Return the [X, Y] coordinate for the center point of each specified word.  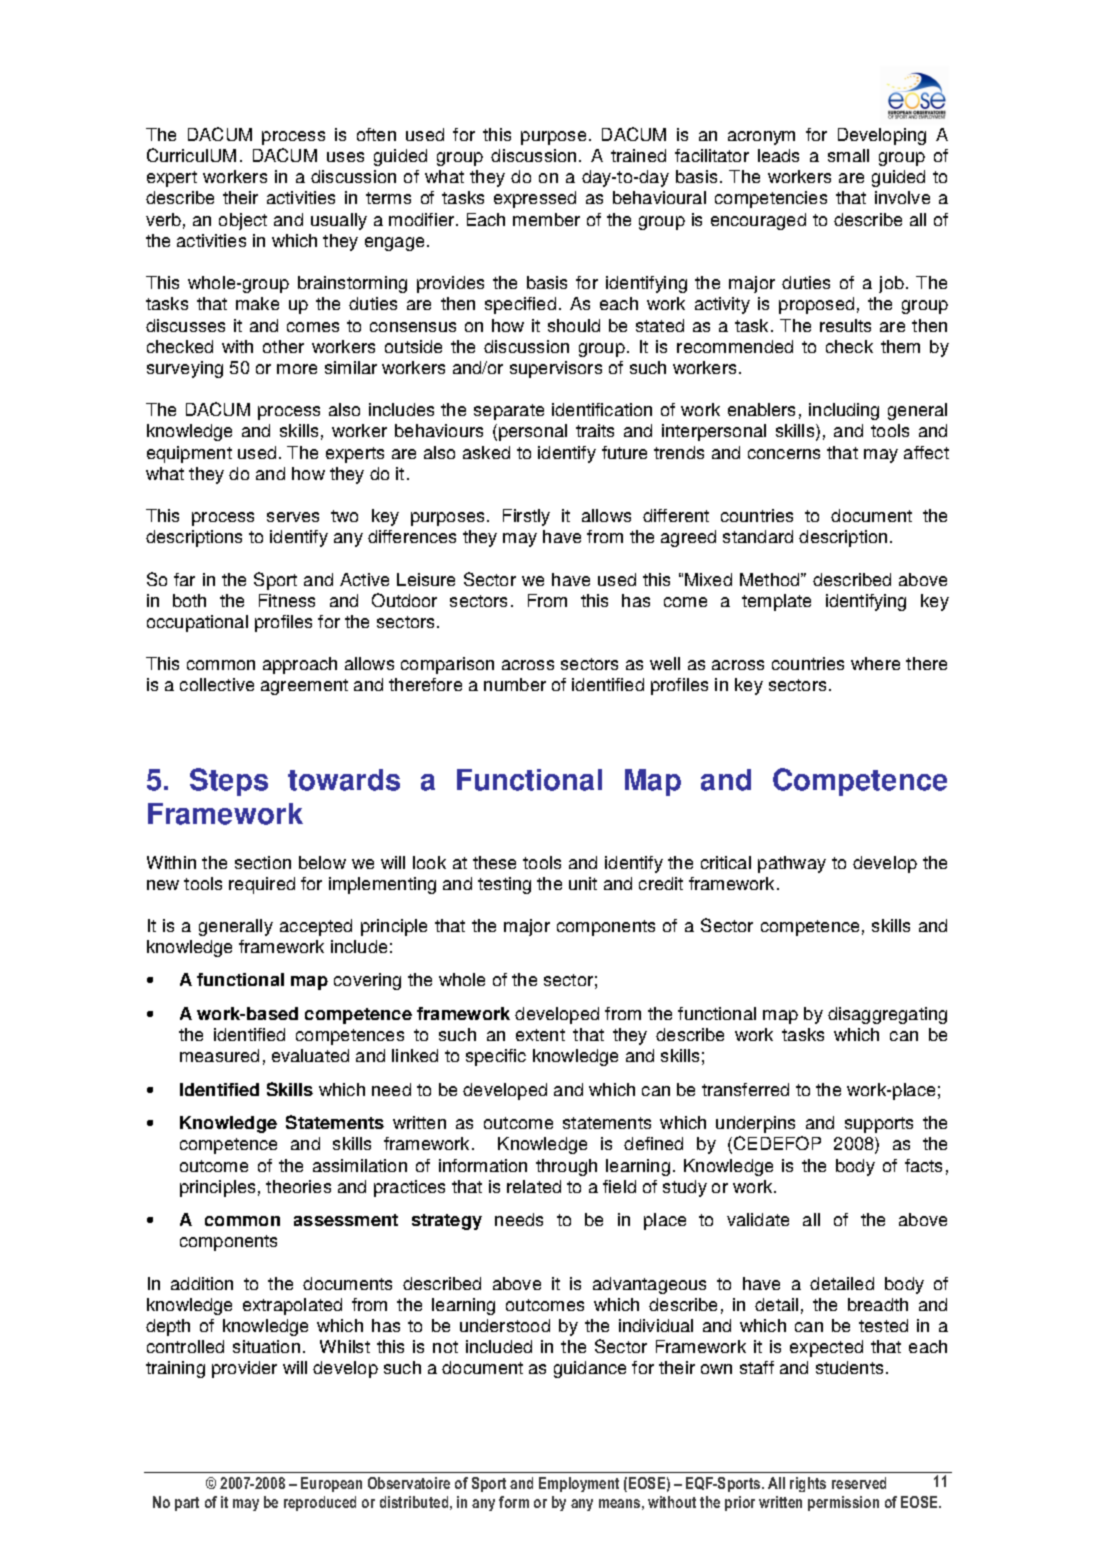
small [848, 155]
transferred [745, 1089]
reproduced [320, 1503]
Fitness [287, 600]
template [776, 602]
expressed [535, 199]
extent [540, 1035]
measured [219, 1055]
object [243, 221]
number [515, 684]
